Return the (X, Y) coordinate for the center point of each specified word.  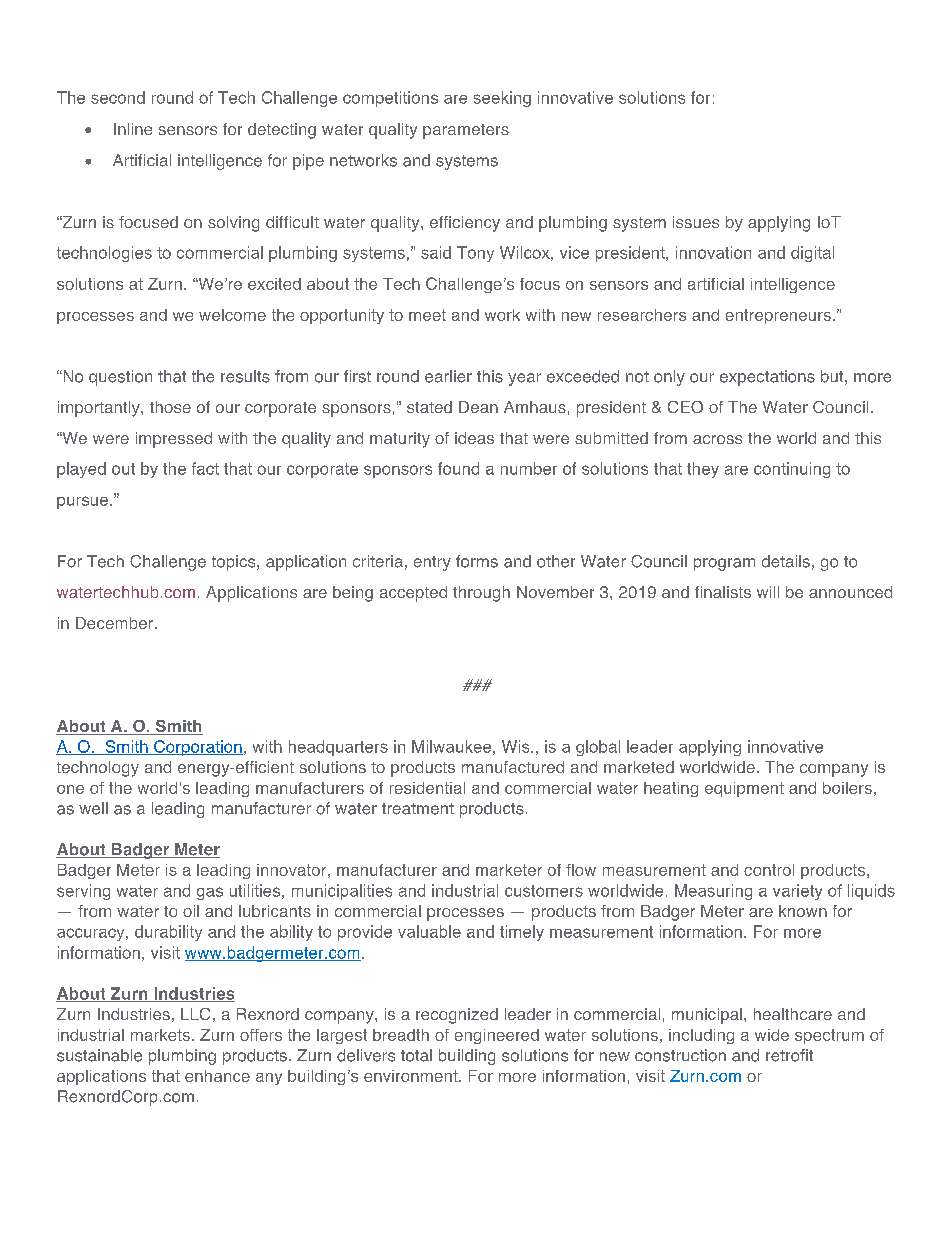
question (120, 378)
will (768, 592)
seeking (502, 99)
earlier (448, 376)
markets (160, 1035)
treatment (418, 809)
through (481, 594)
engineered (497, 1036)
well (93, 808)
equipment (744, 789)
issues (696, 222)
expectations (767, 378)
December (116, 623)
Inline (133, 129)
